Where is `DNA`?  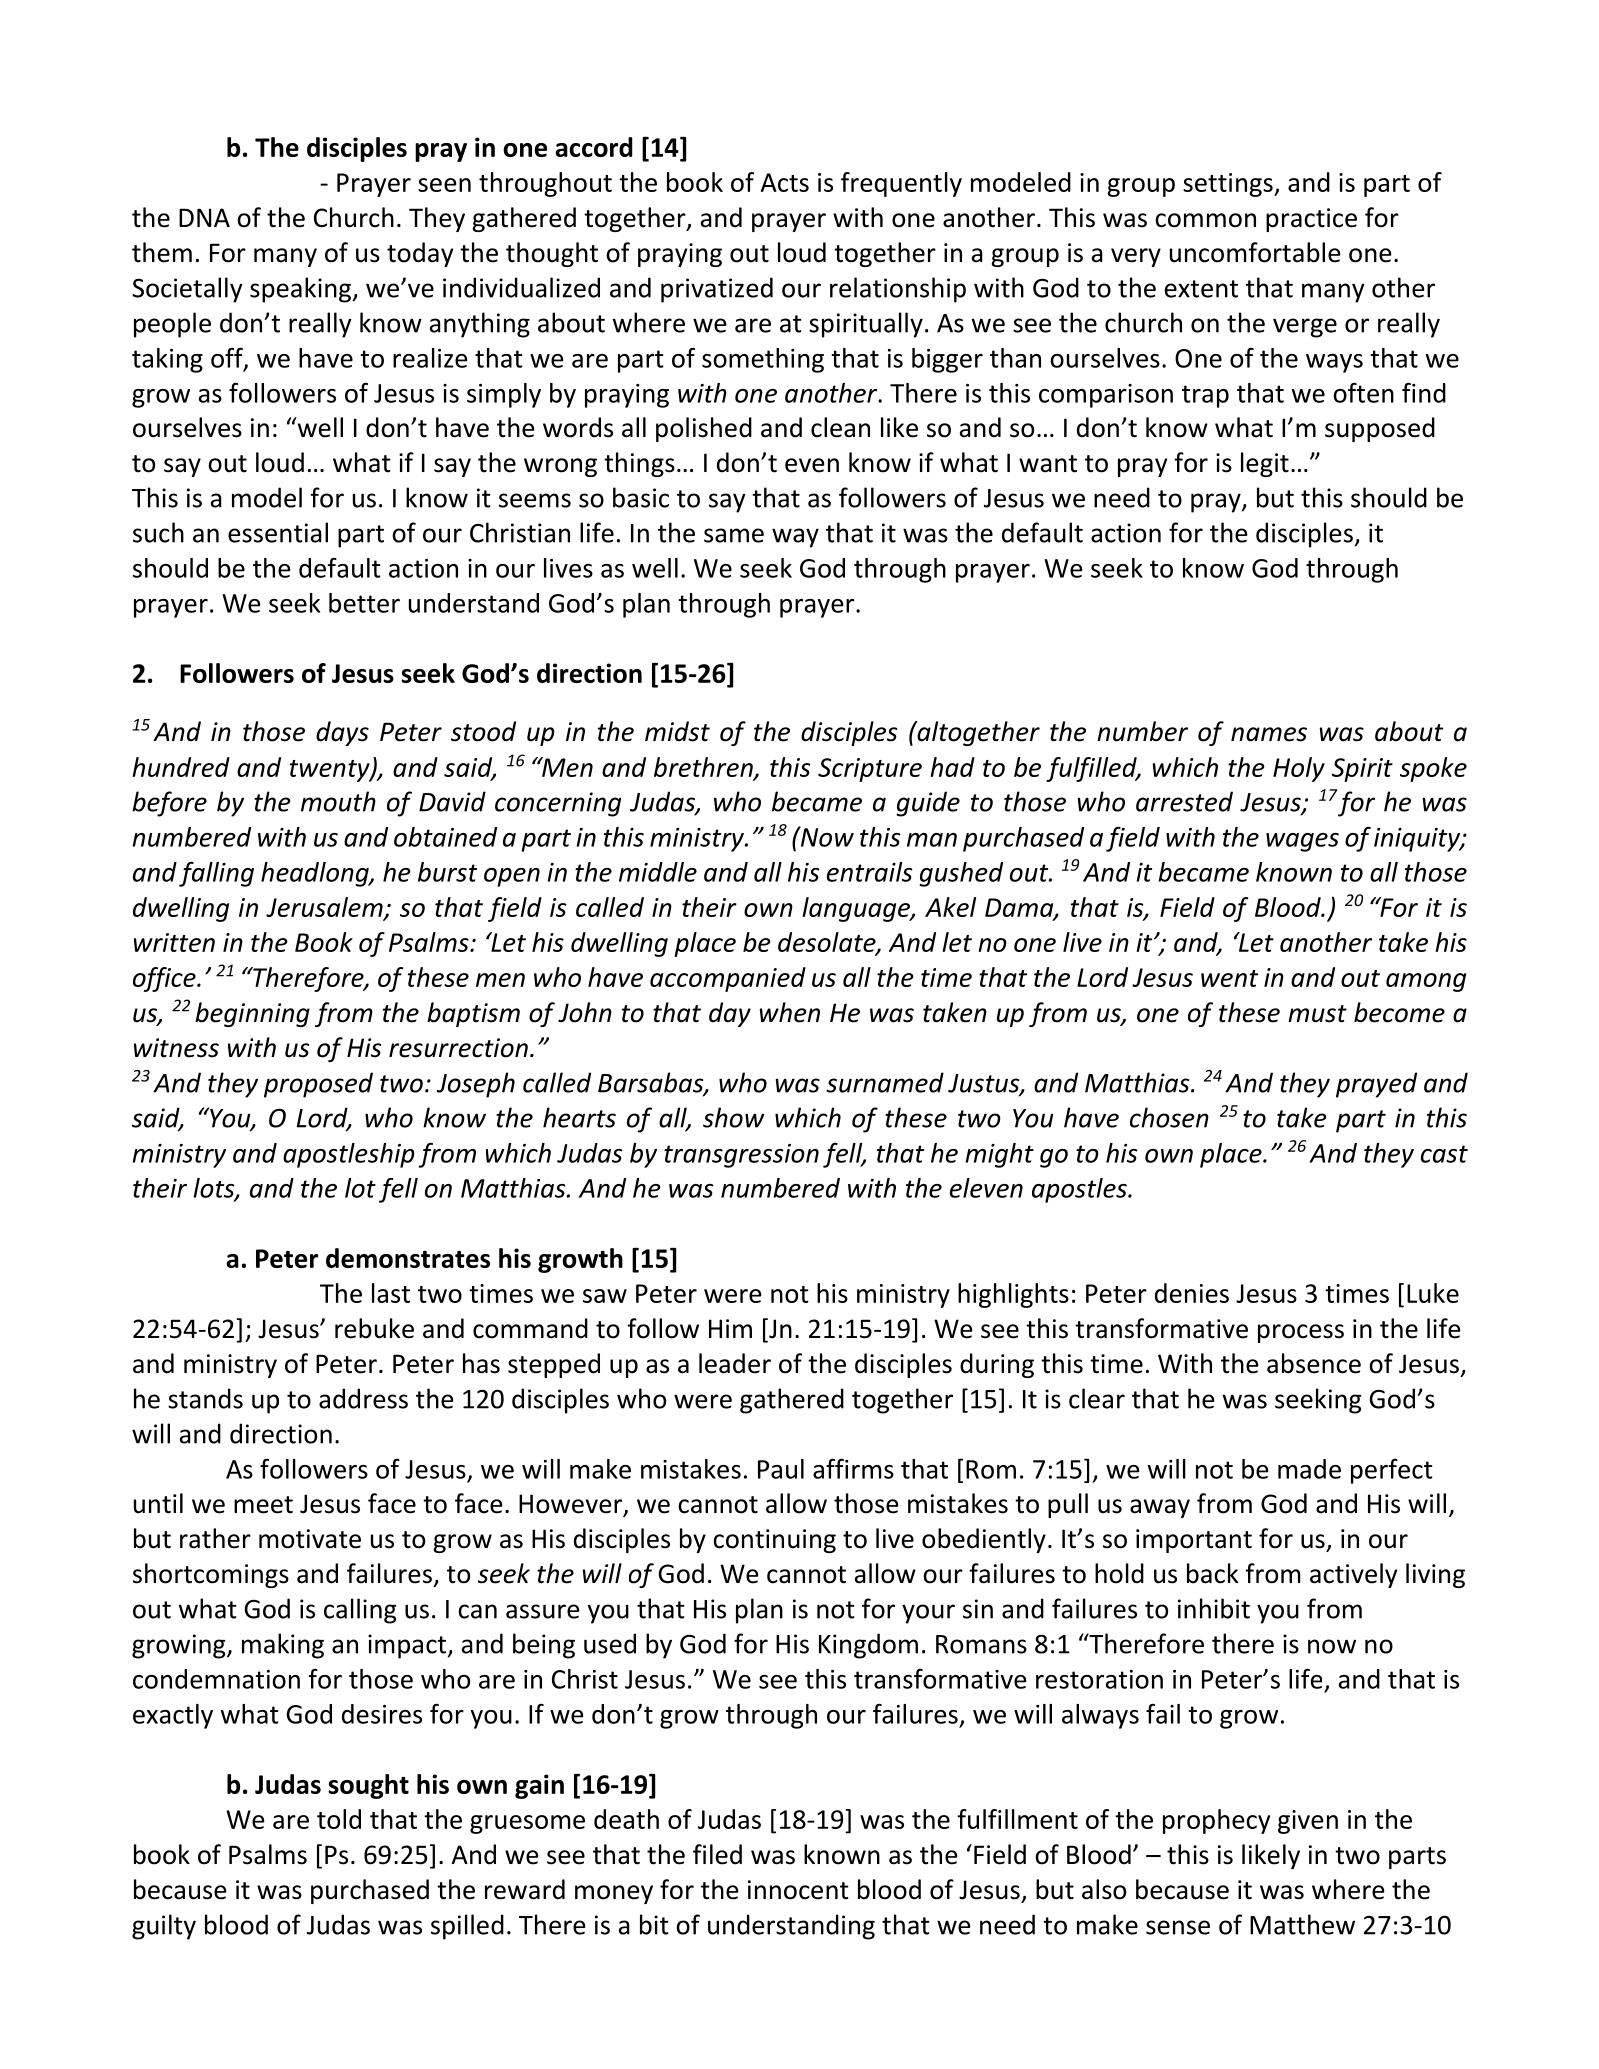 DNA is located at coordinates (204, 217).
